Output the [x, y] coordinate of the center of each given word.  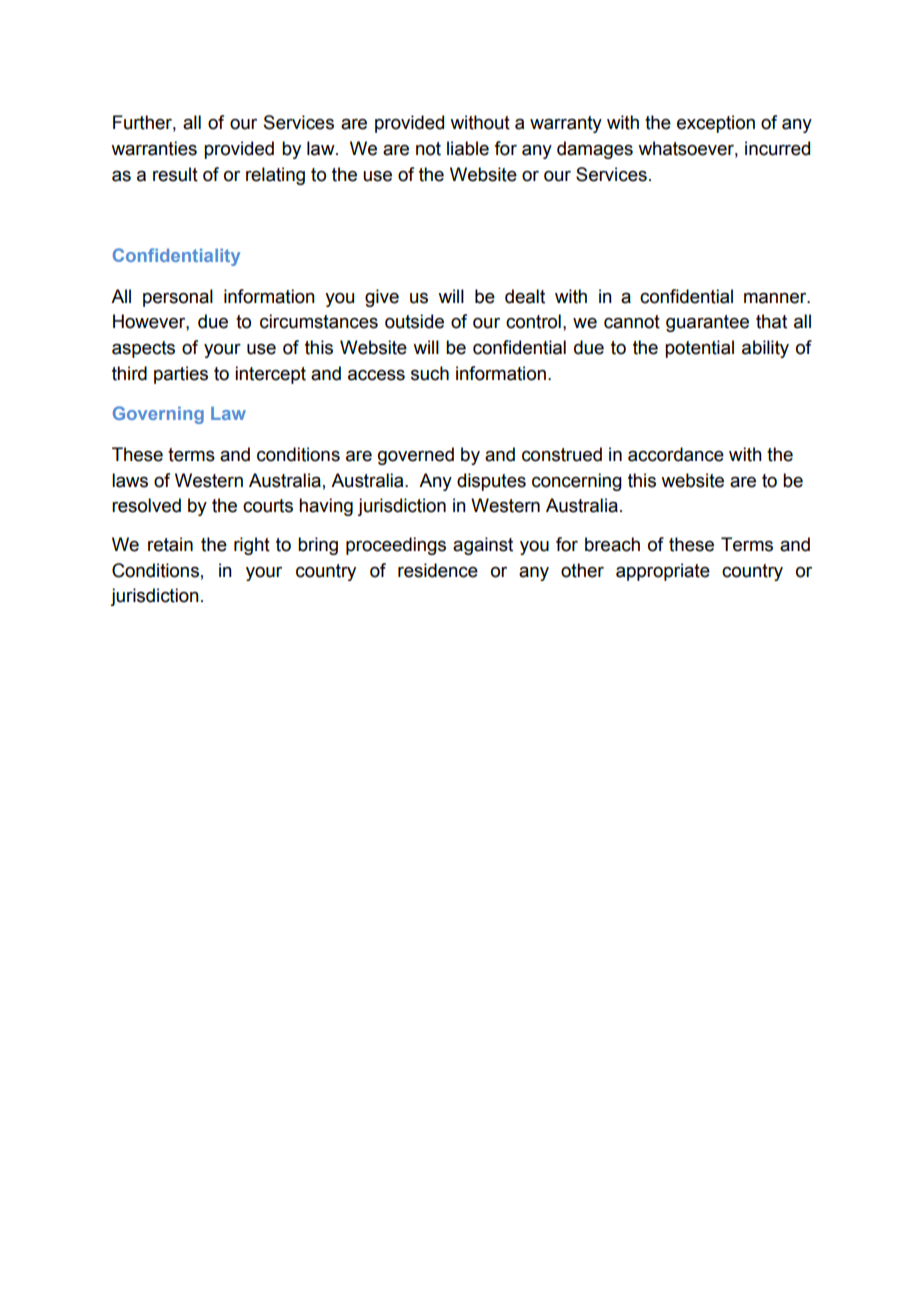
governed [416, 456]
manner [776, 298]
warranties [154, 148]
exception [716, 124]
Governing [158, 415]
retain [170, 544]
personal [178, 298]
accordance [676, 454]
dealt [525, 296]
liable [468, 148]
